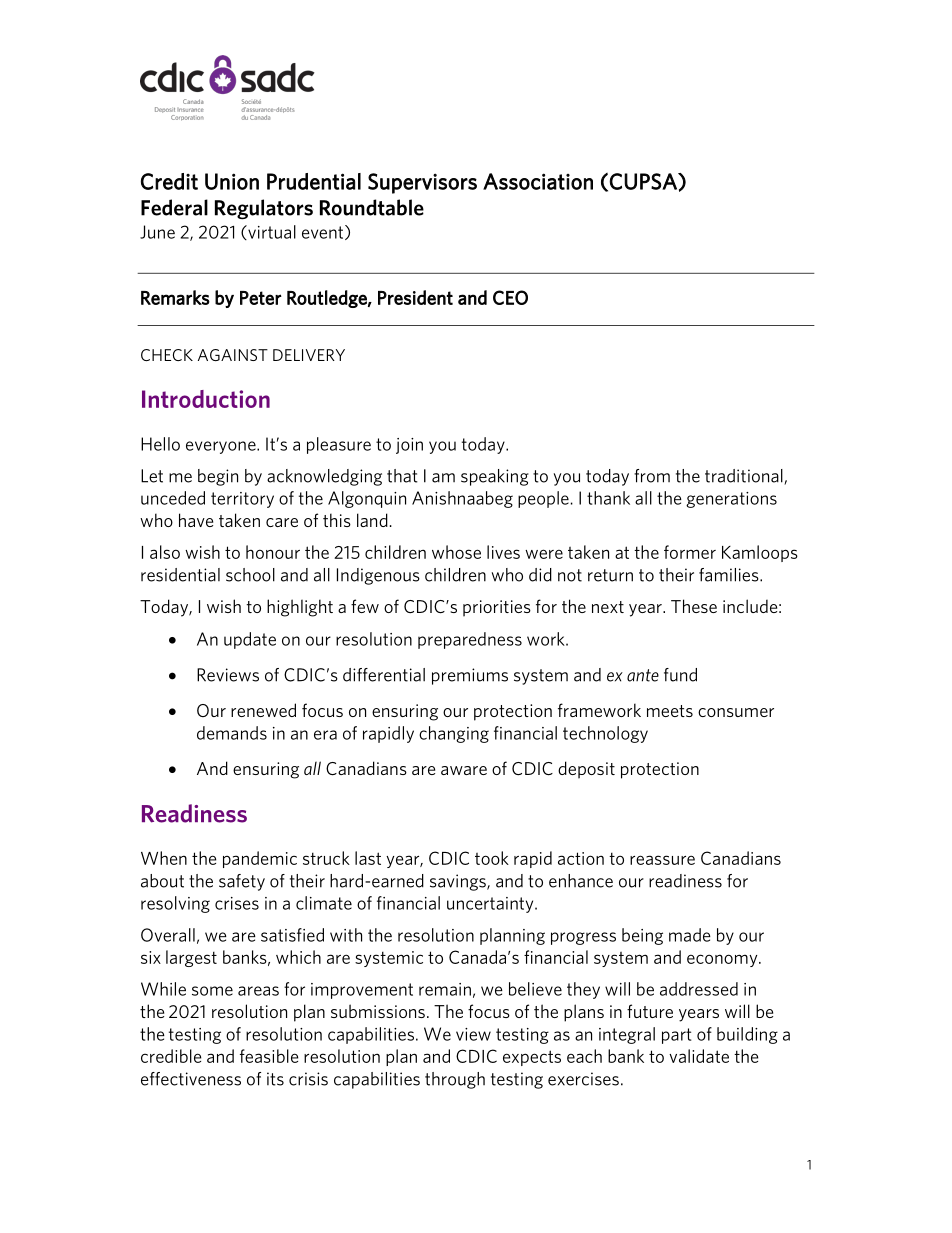  What do you see at coordinates (191, 1079) in the screenshot?
I see `effectiveness` at bounding box center [191, 1079].
